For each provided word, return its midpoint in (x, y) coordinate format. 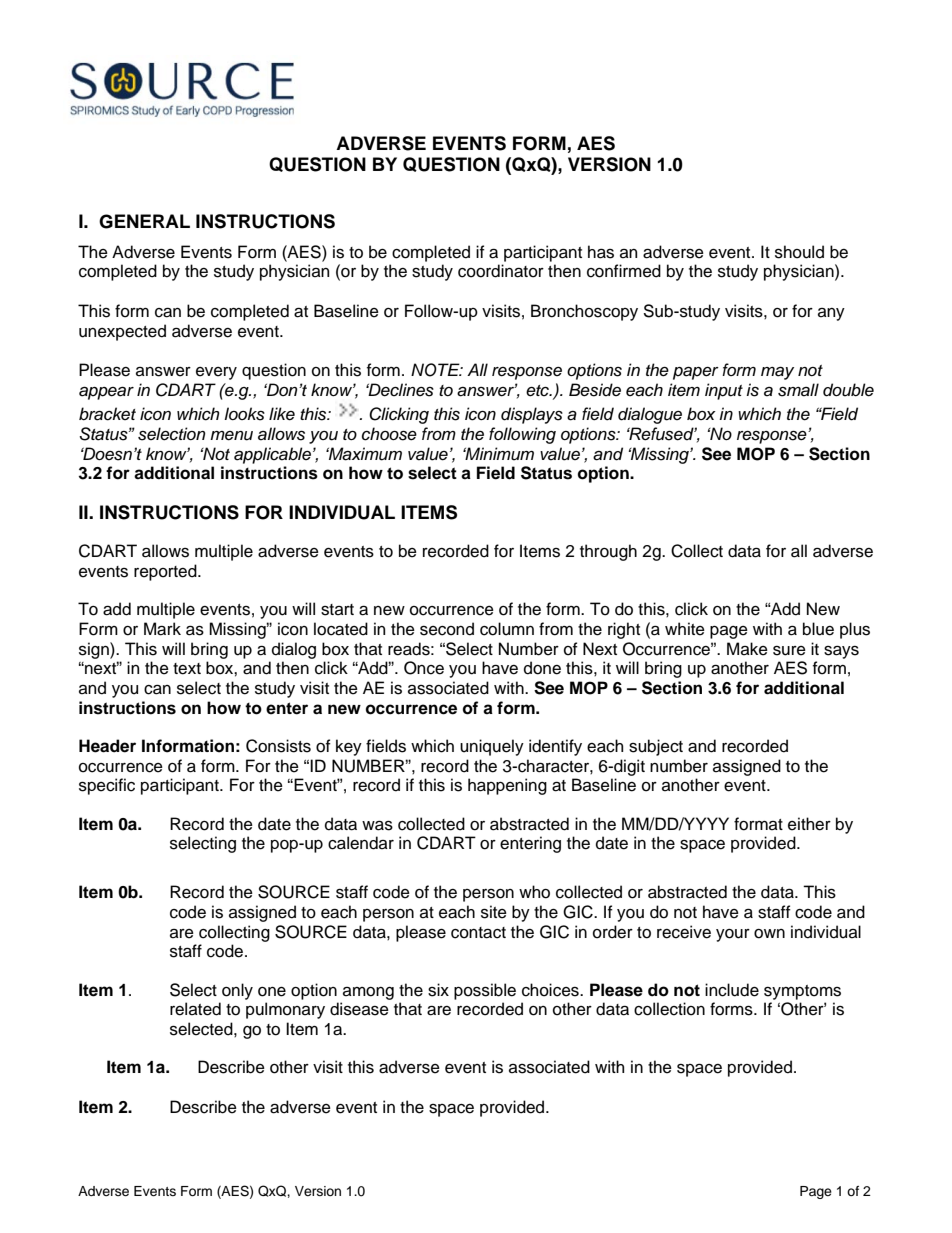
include (732, 990)
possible (485, 991)
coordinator (501, 271)
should (799, 252)
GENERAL (144, 221)
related (195, 1009)
